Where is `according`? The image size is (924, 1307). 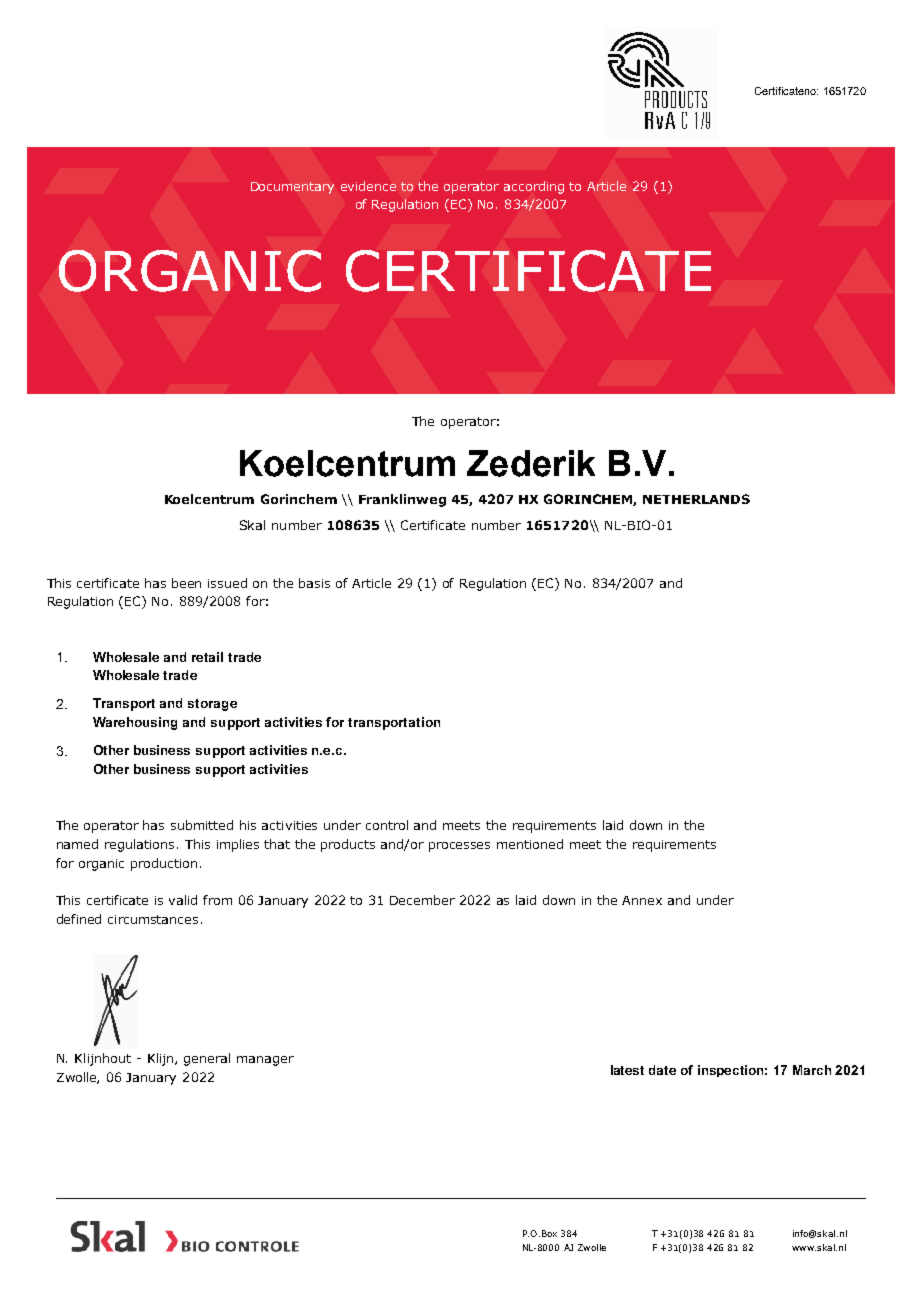 according is located at coordinates (534, 187).
